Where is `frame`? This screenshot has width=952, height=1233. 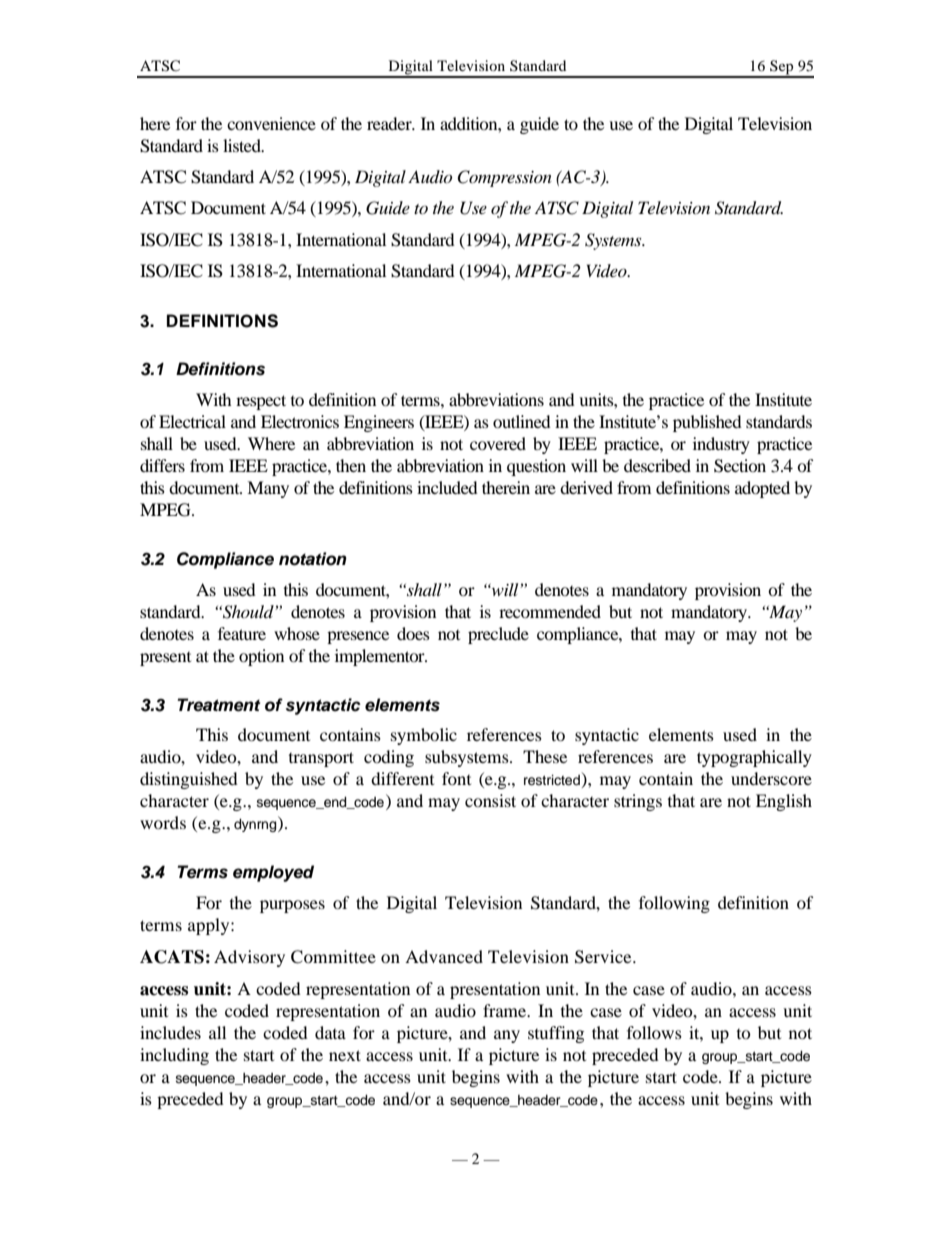 frame is located at coordinates (506, 1010).
